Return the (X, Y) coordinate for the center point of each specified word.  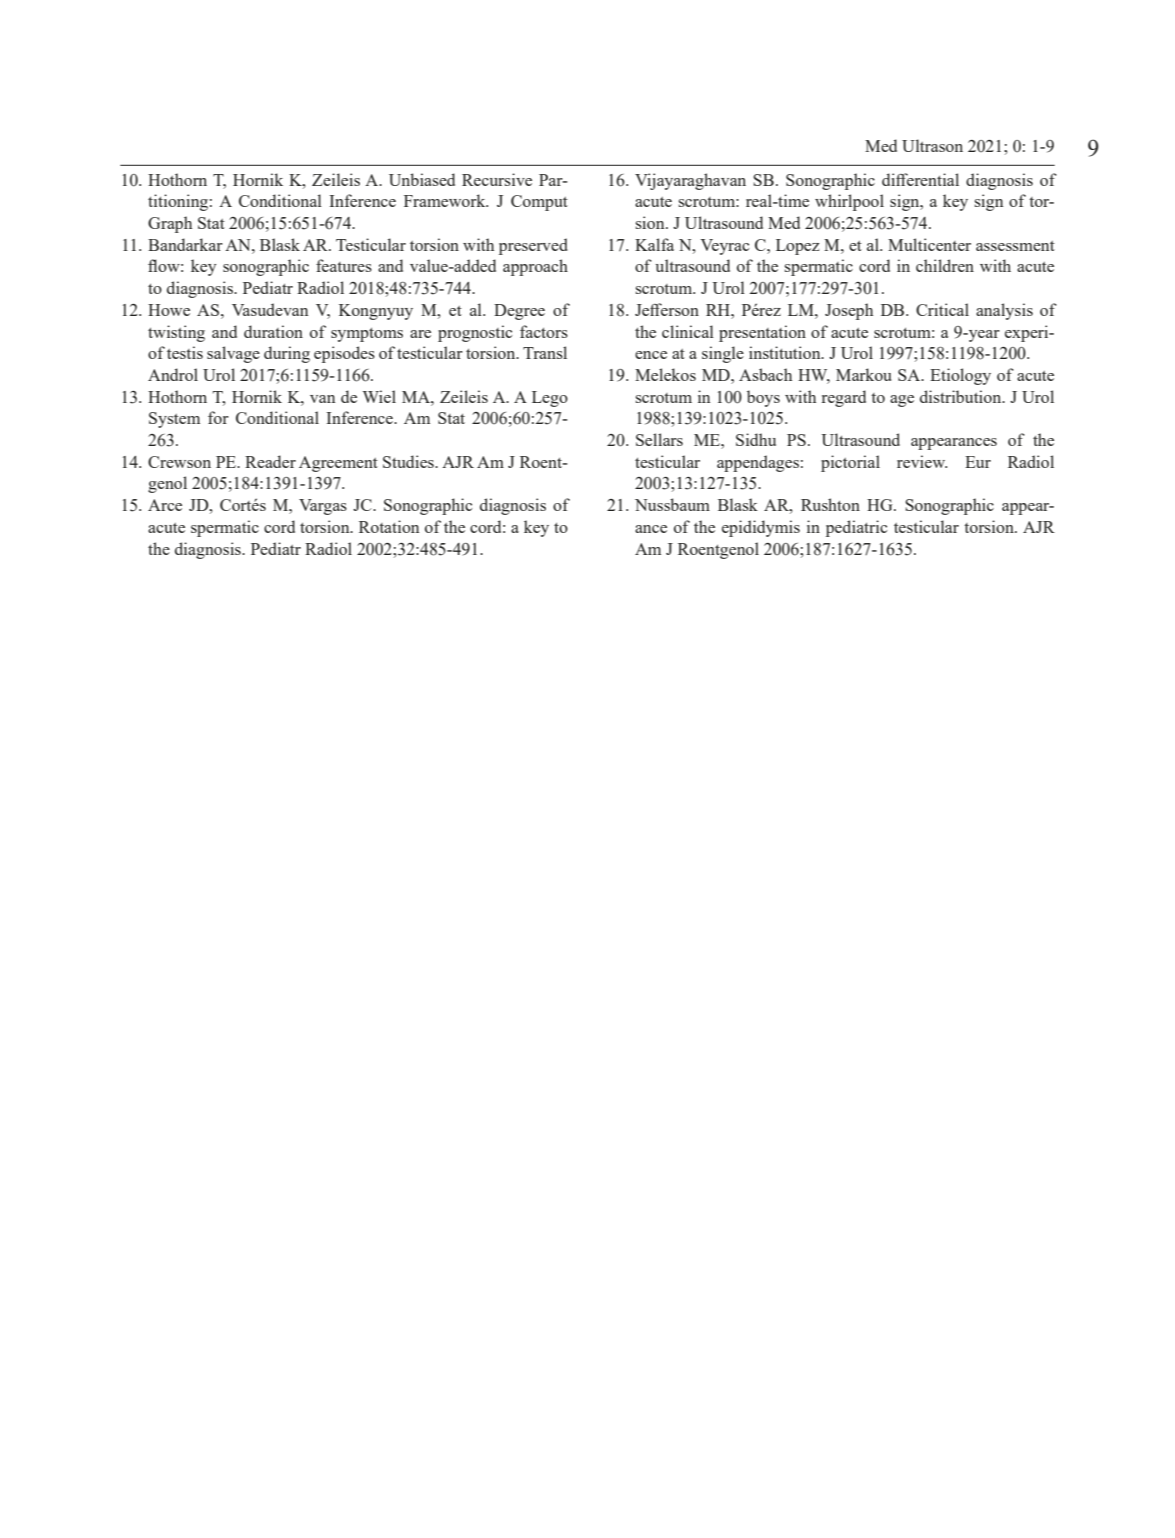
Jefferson (667, 309)
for (218, 417)
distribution (962, 396)
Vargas (323, 507)
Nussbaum (672, 504)
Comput (539, 203)
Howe (169, 310)
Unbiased (422, 179)
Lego (550, 399)
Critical (942, 309)
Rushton (830, 504)
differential (920, 179)
